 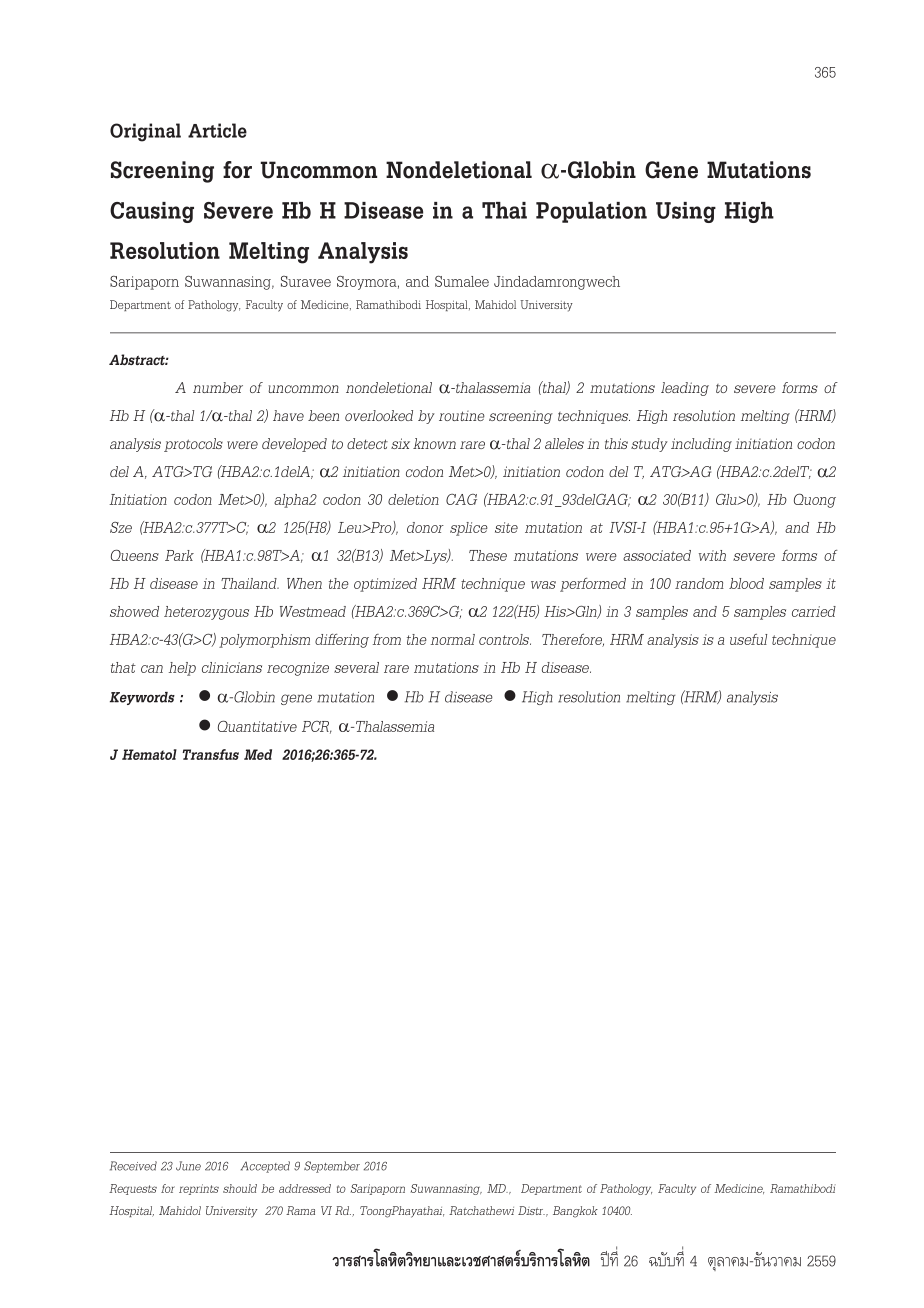 What do you see at coordinates (453, 639) in the document?
I see `normal` at bounding box center [453, 639].
